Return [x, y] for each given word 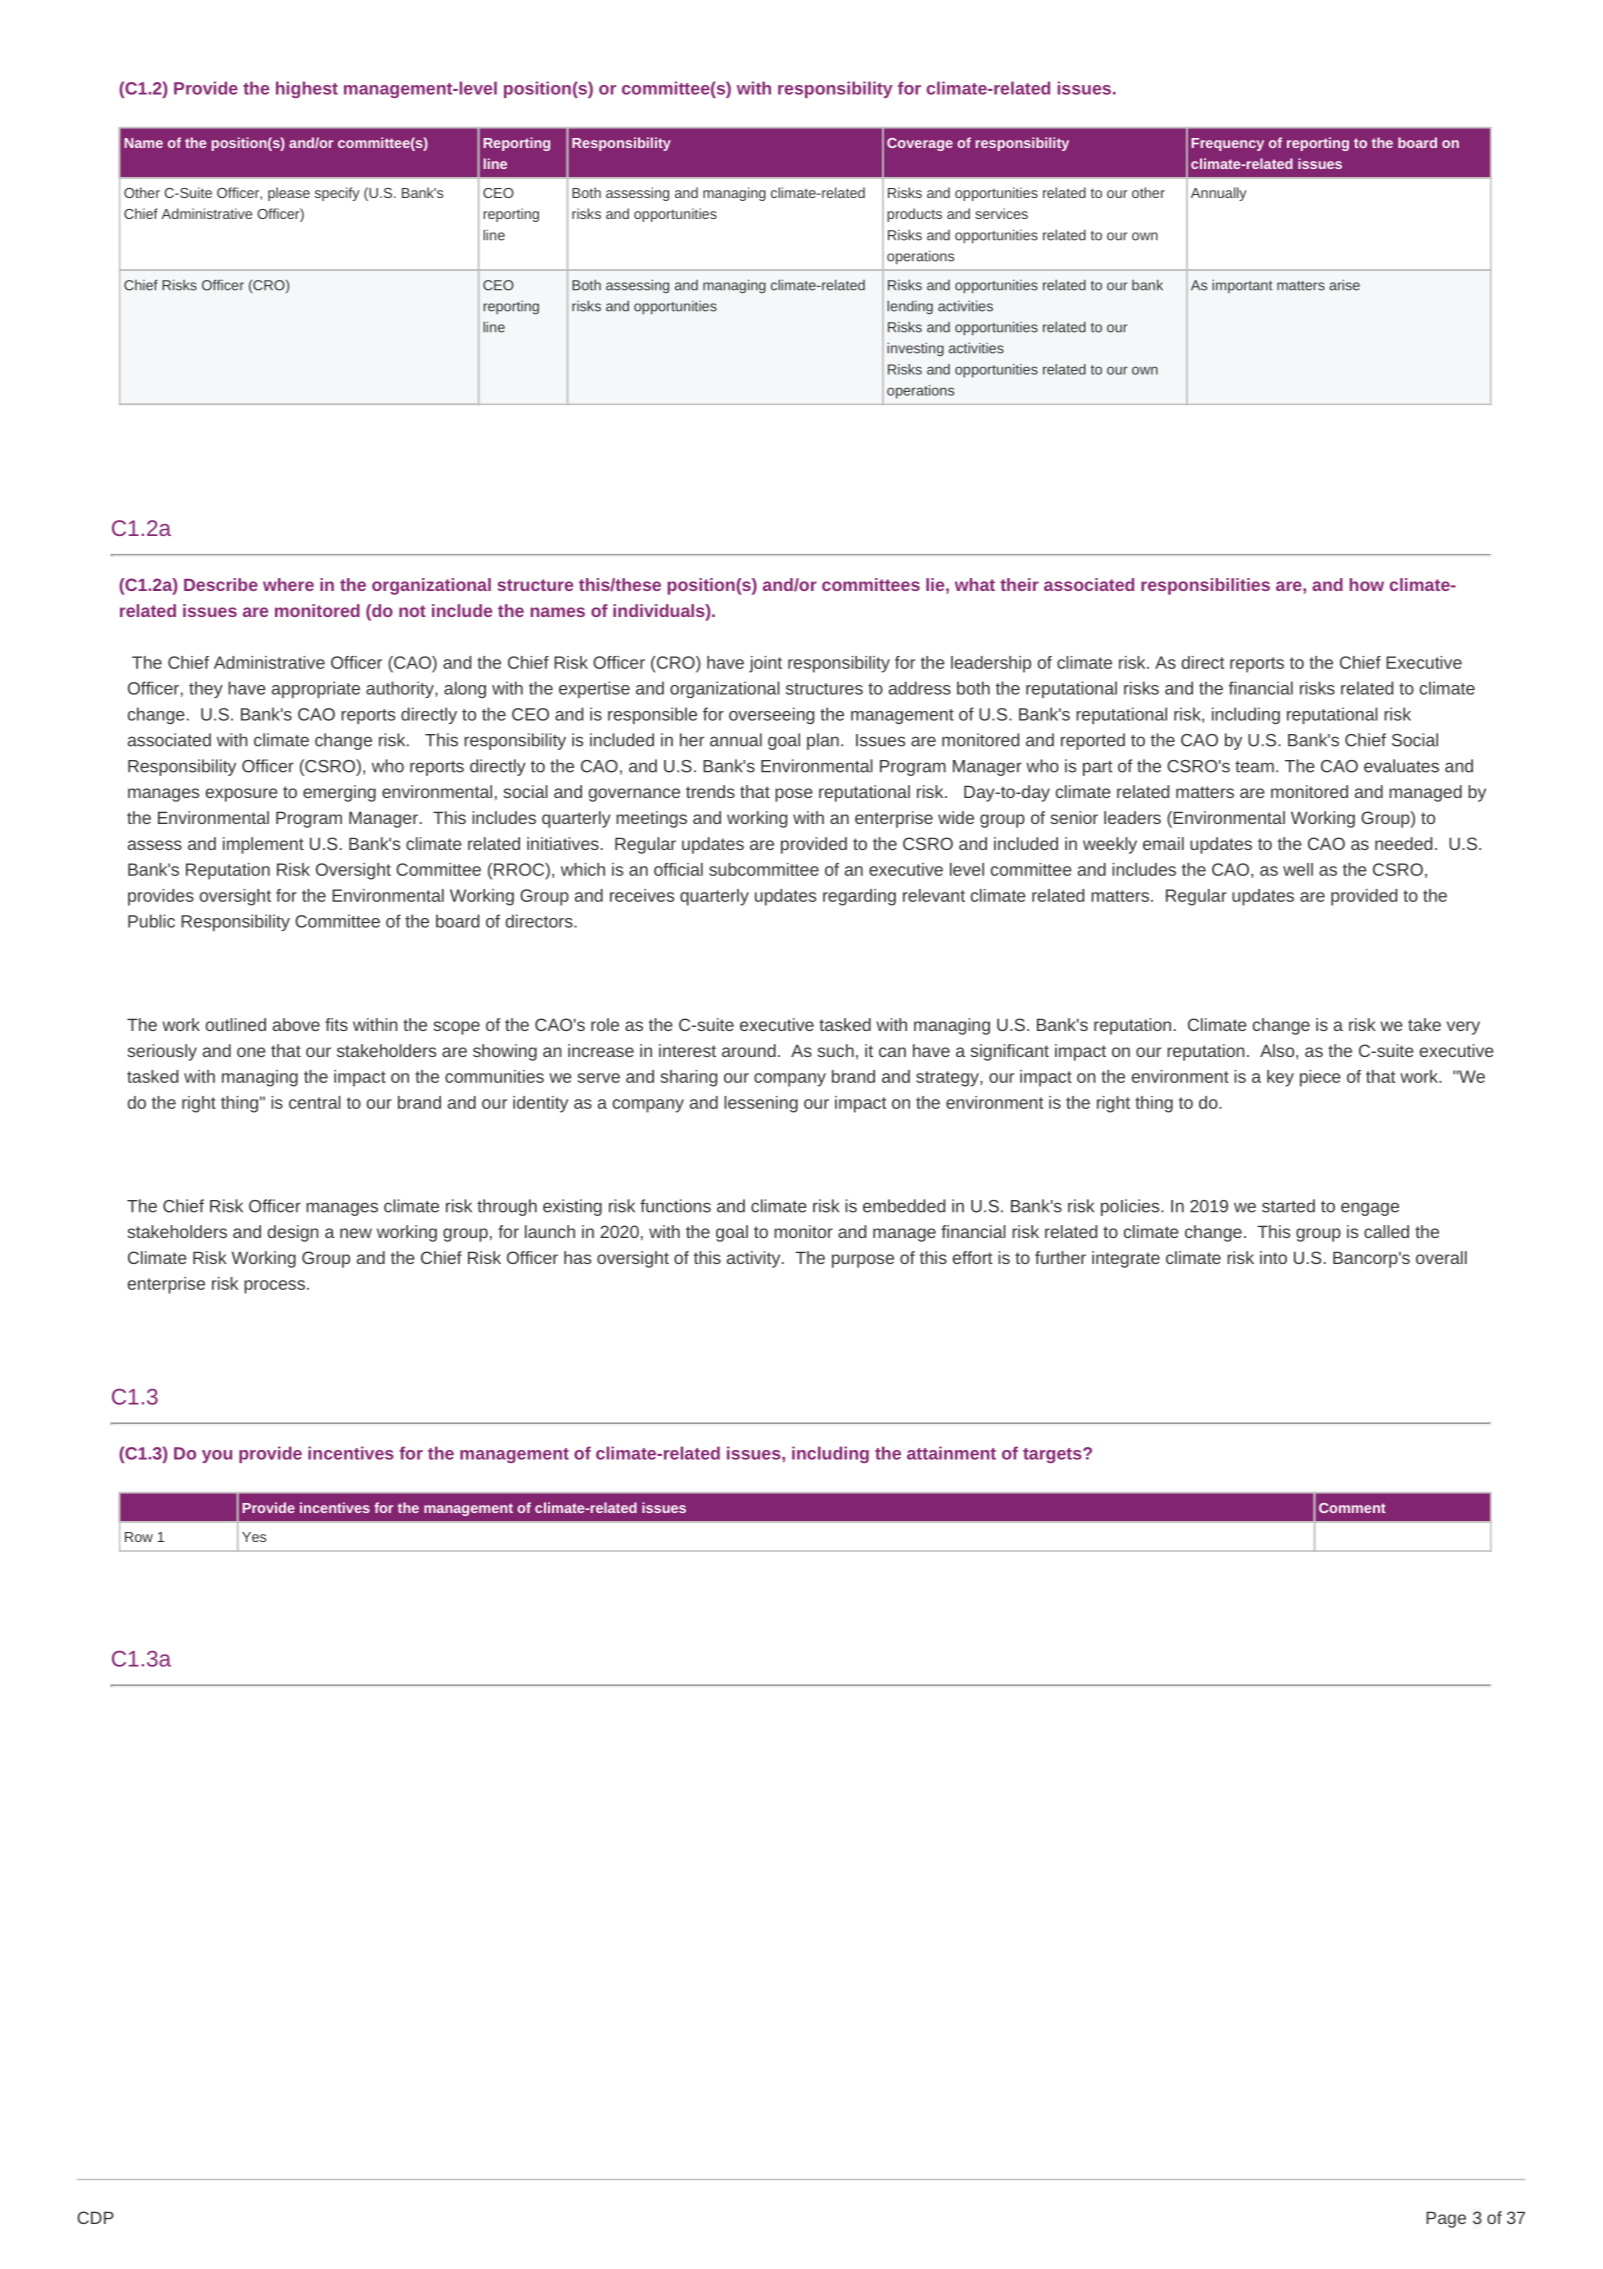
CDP [95, 2217]
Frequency [1228, 144]
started [1288, 1206]
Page [1446, 2219]
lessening [761, 1104]
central [315, 1102]
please [289, 194]
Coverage [920, 144]
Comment [1352, 1508]
